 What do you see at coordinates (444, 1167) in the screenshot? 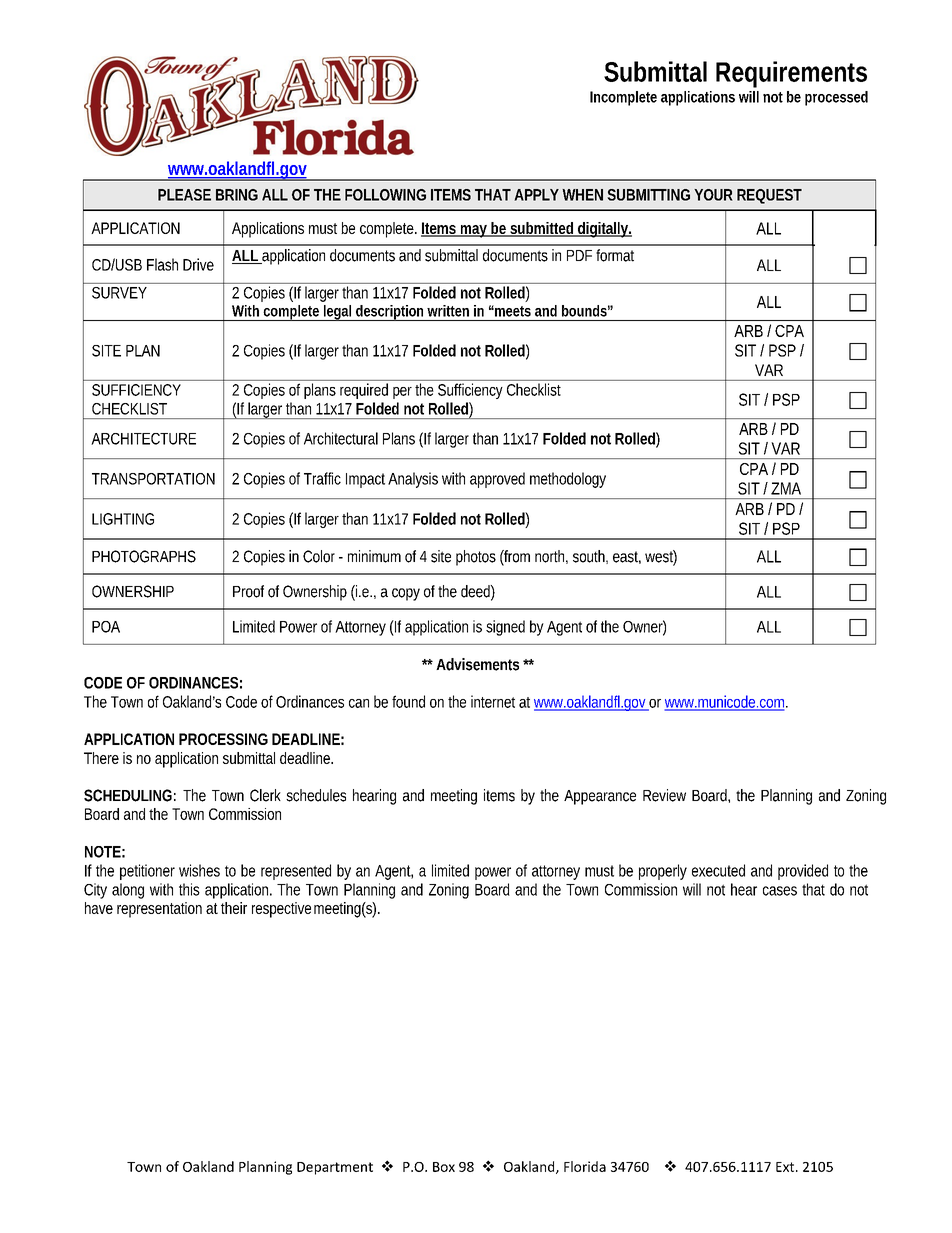
I see `Box` at bounding box center [444, 1167].
